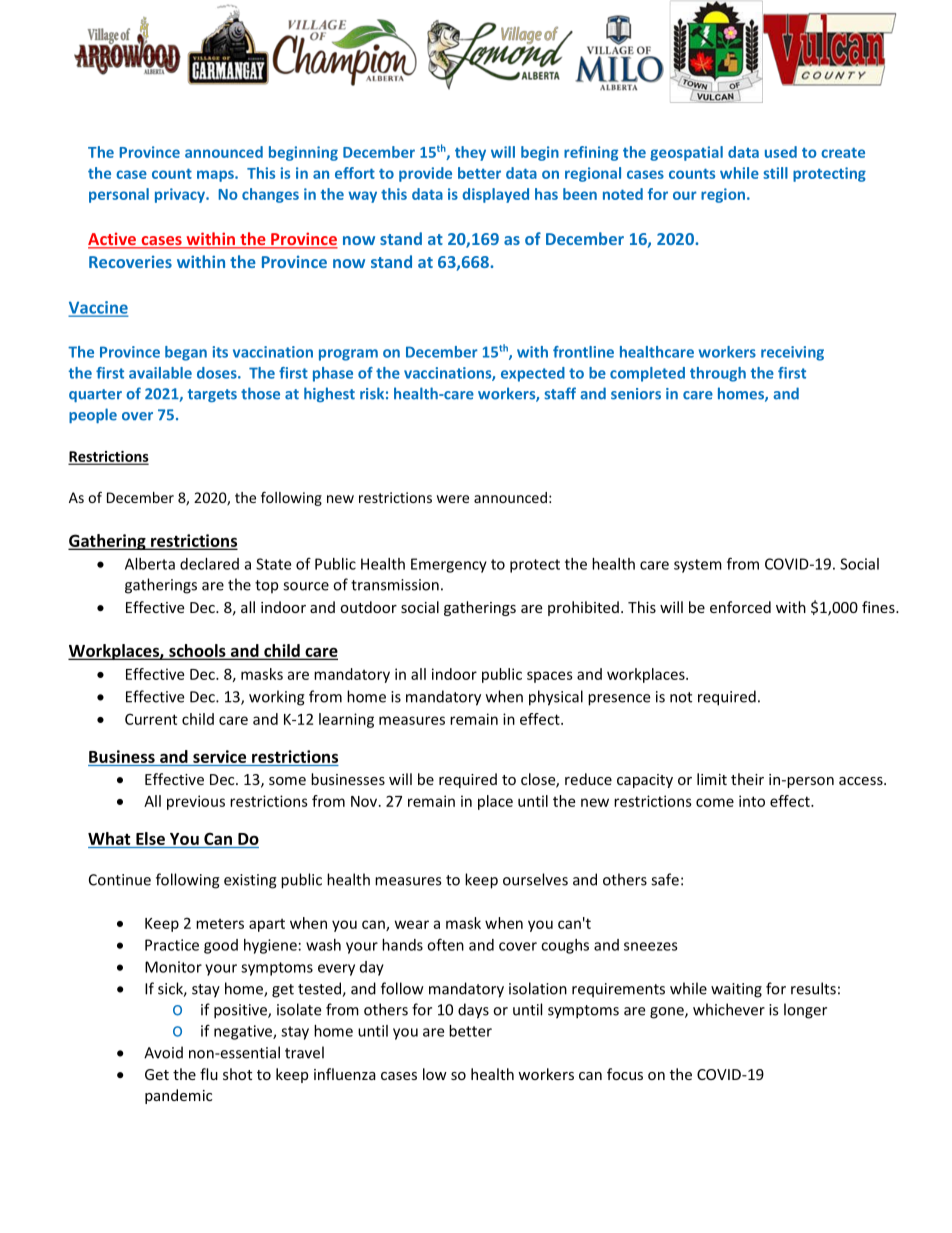 This document has width=952, height=1233. What do you see at coordinates (805, 1011) in the document?
I see `longer` at bounding box center [805, 1011].
